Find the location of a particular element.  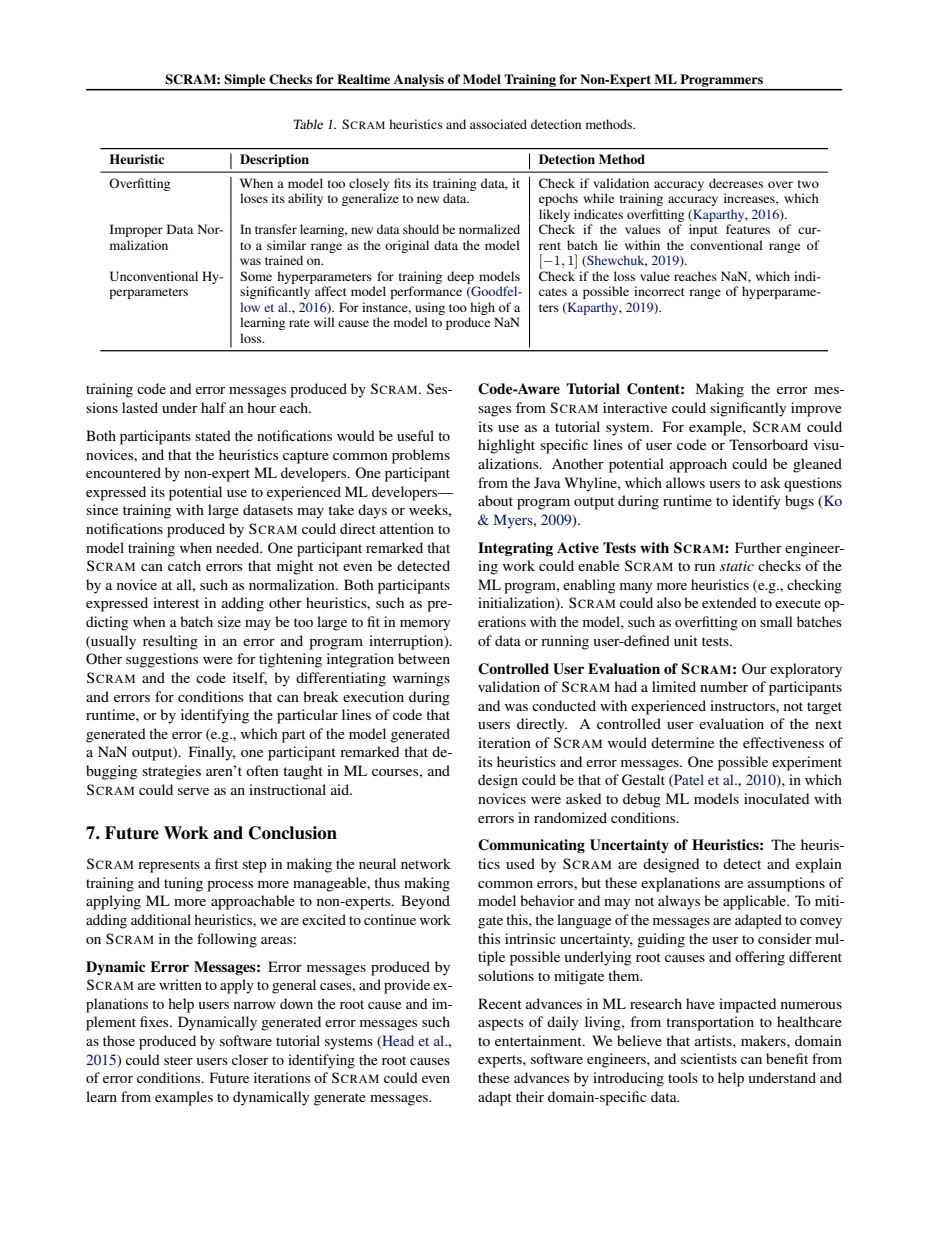

serve is located at coordinates (193, 791).
